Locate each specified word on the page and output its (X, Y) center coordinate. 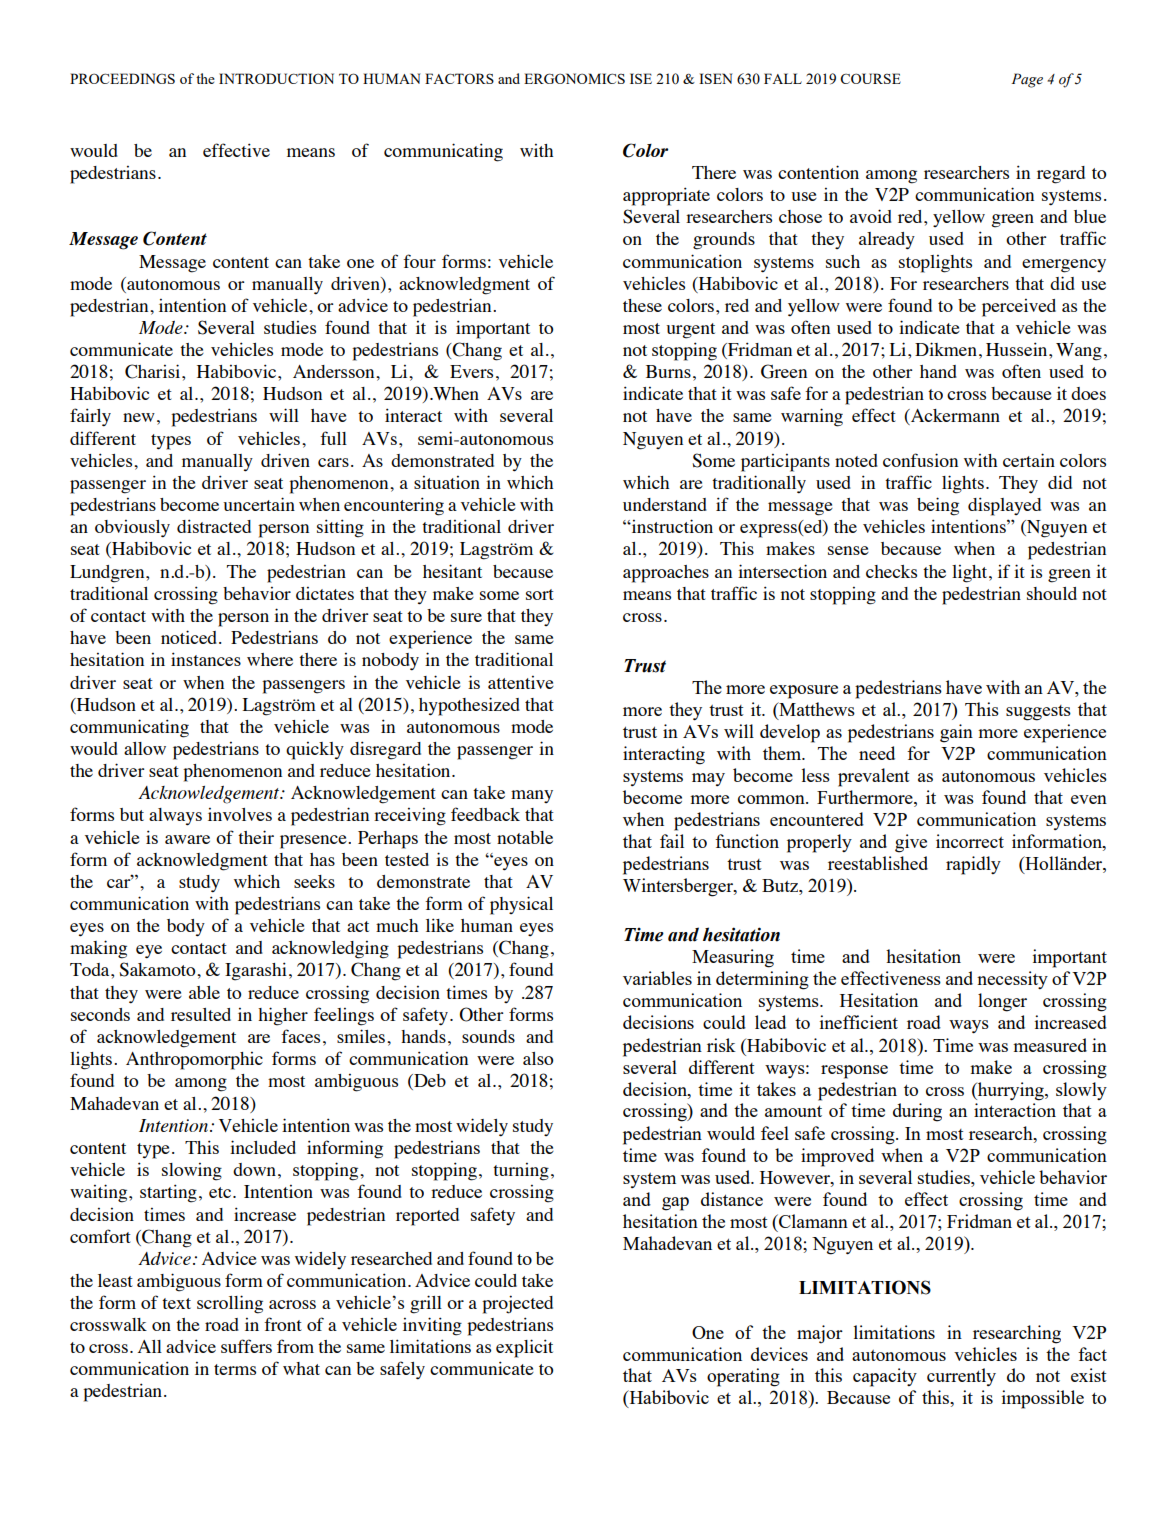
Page (1027, 80)
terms (235, 1369)
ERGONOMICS (574, 78)
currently (961, 1377)
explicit (524, 1348)
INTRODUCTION (276, 78)
